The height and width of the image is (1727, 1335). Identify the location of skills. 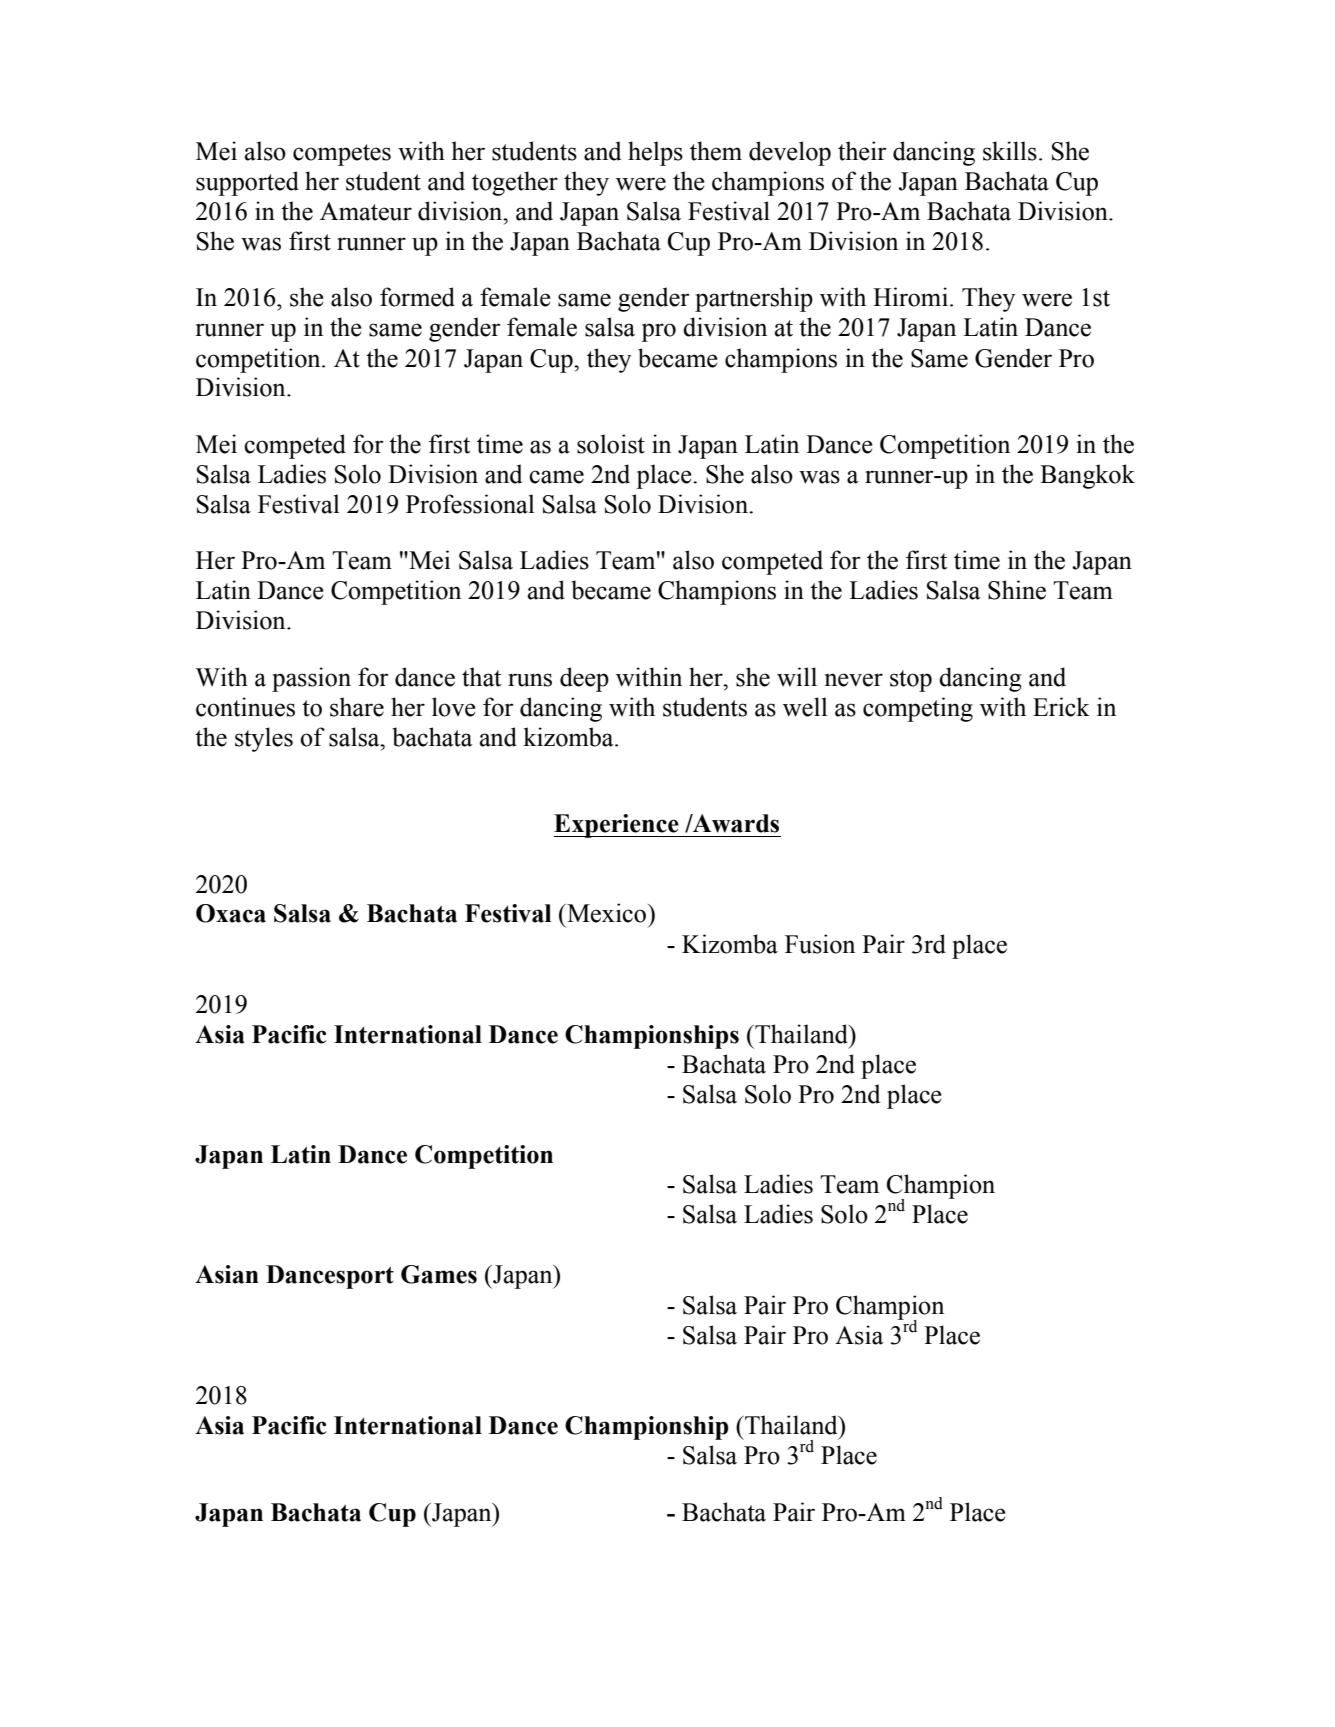
(1010, 151).
